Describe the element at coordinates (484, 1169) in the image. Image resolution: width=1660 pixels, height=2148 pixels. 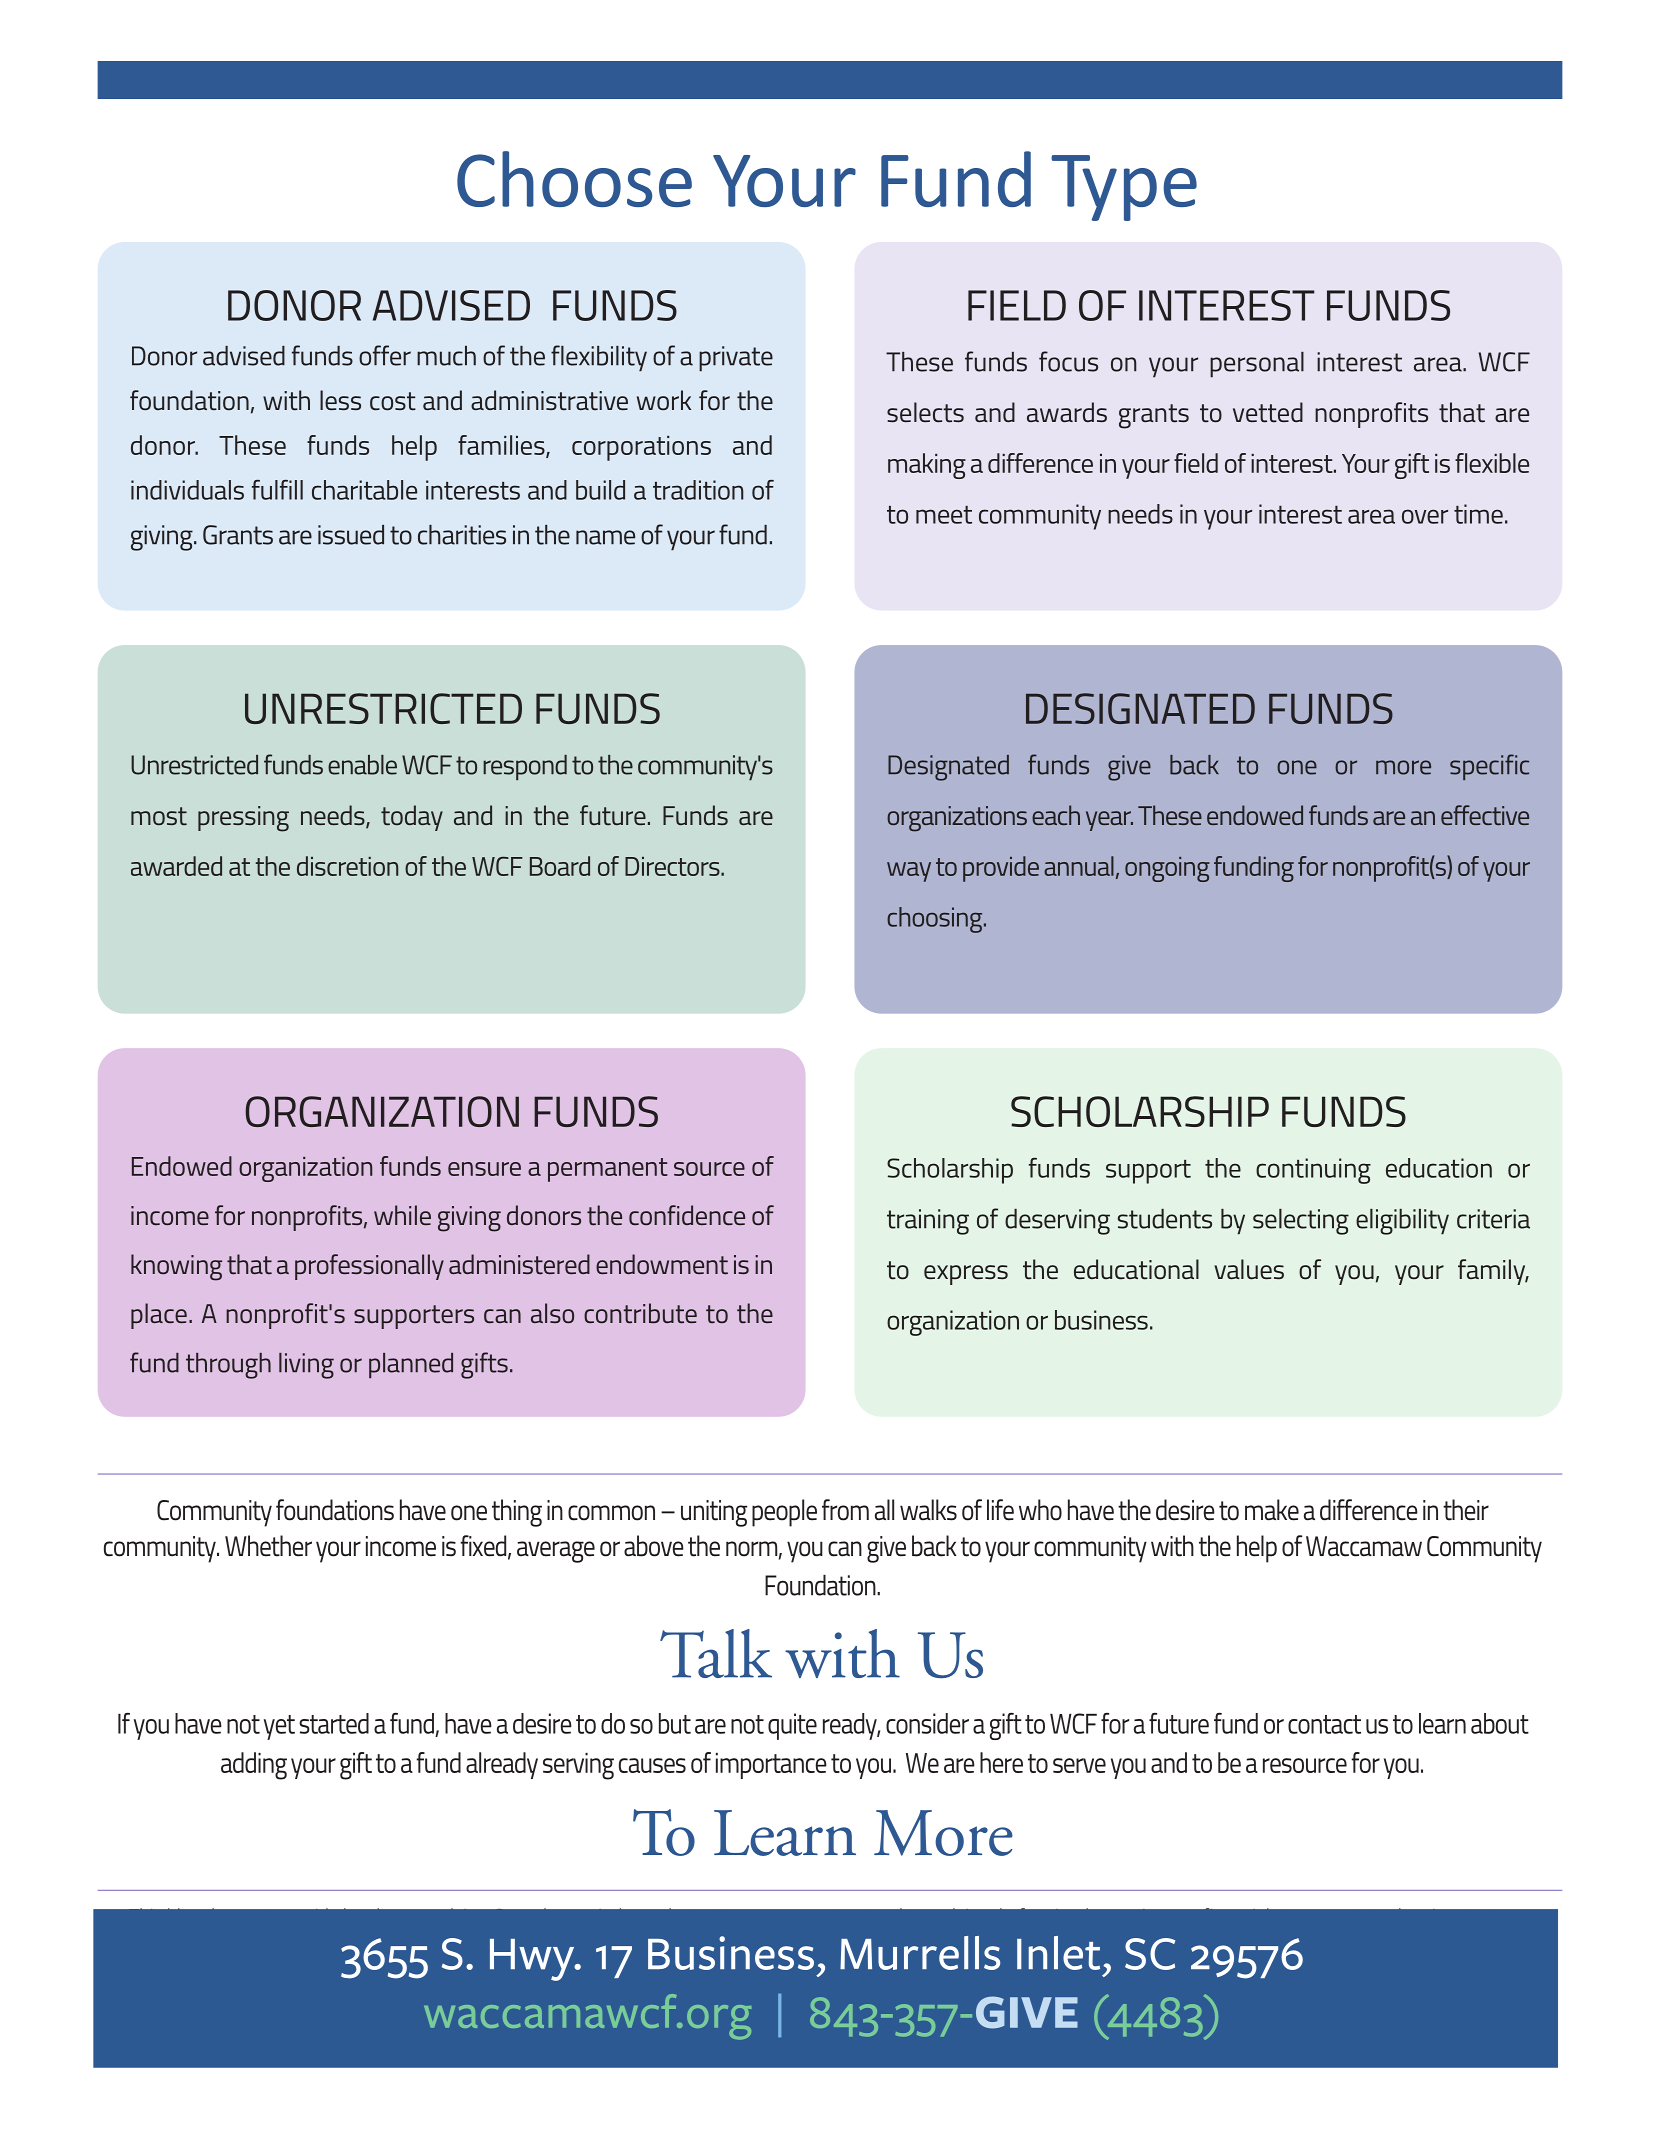
I see `ensure` at that location.
